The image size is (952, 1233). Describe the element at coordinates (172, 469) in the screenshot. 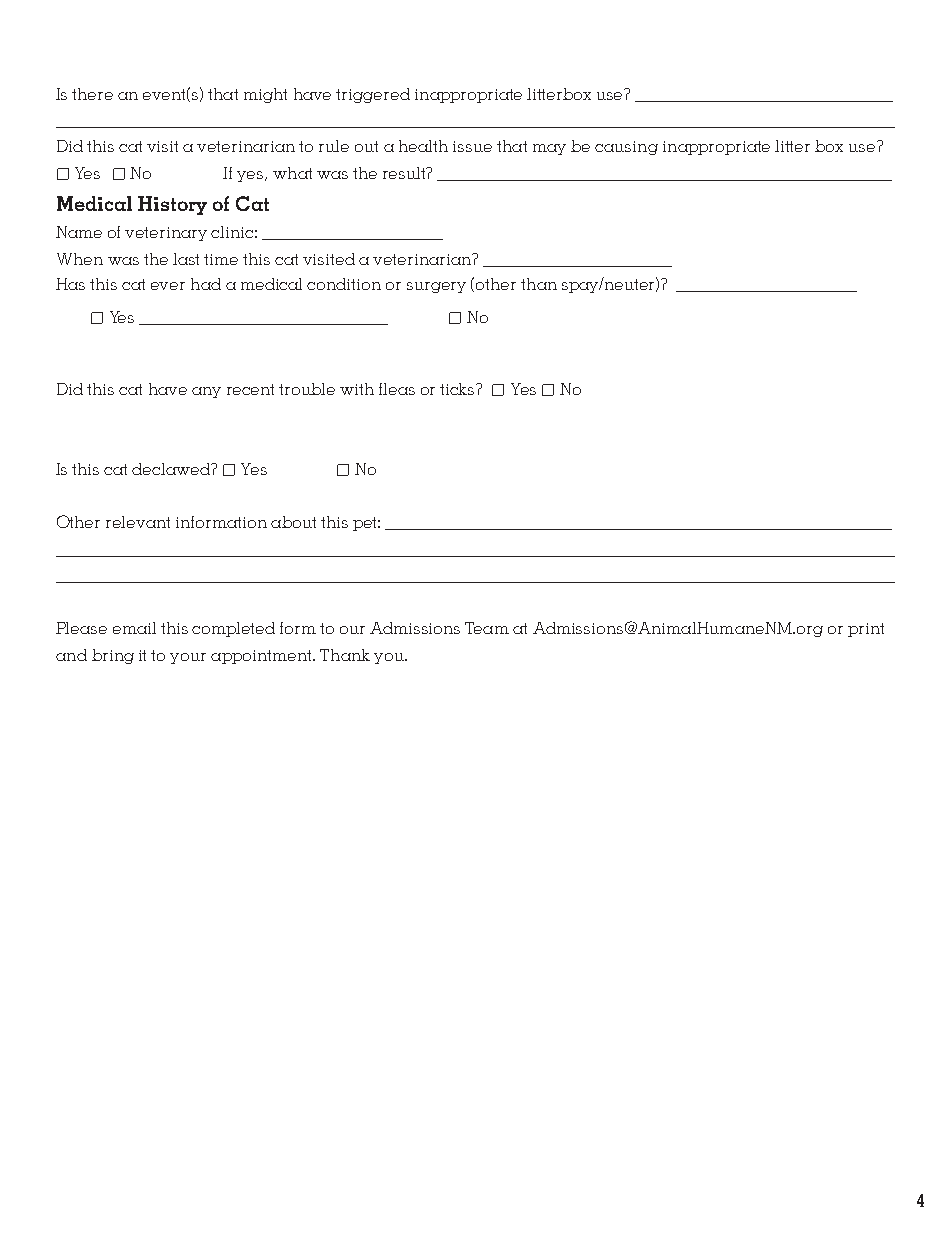

I see `declawed` at that location.
